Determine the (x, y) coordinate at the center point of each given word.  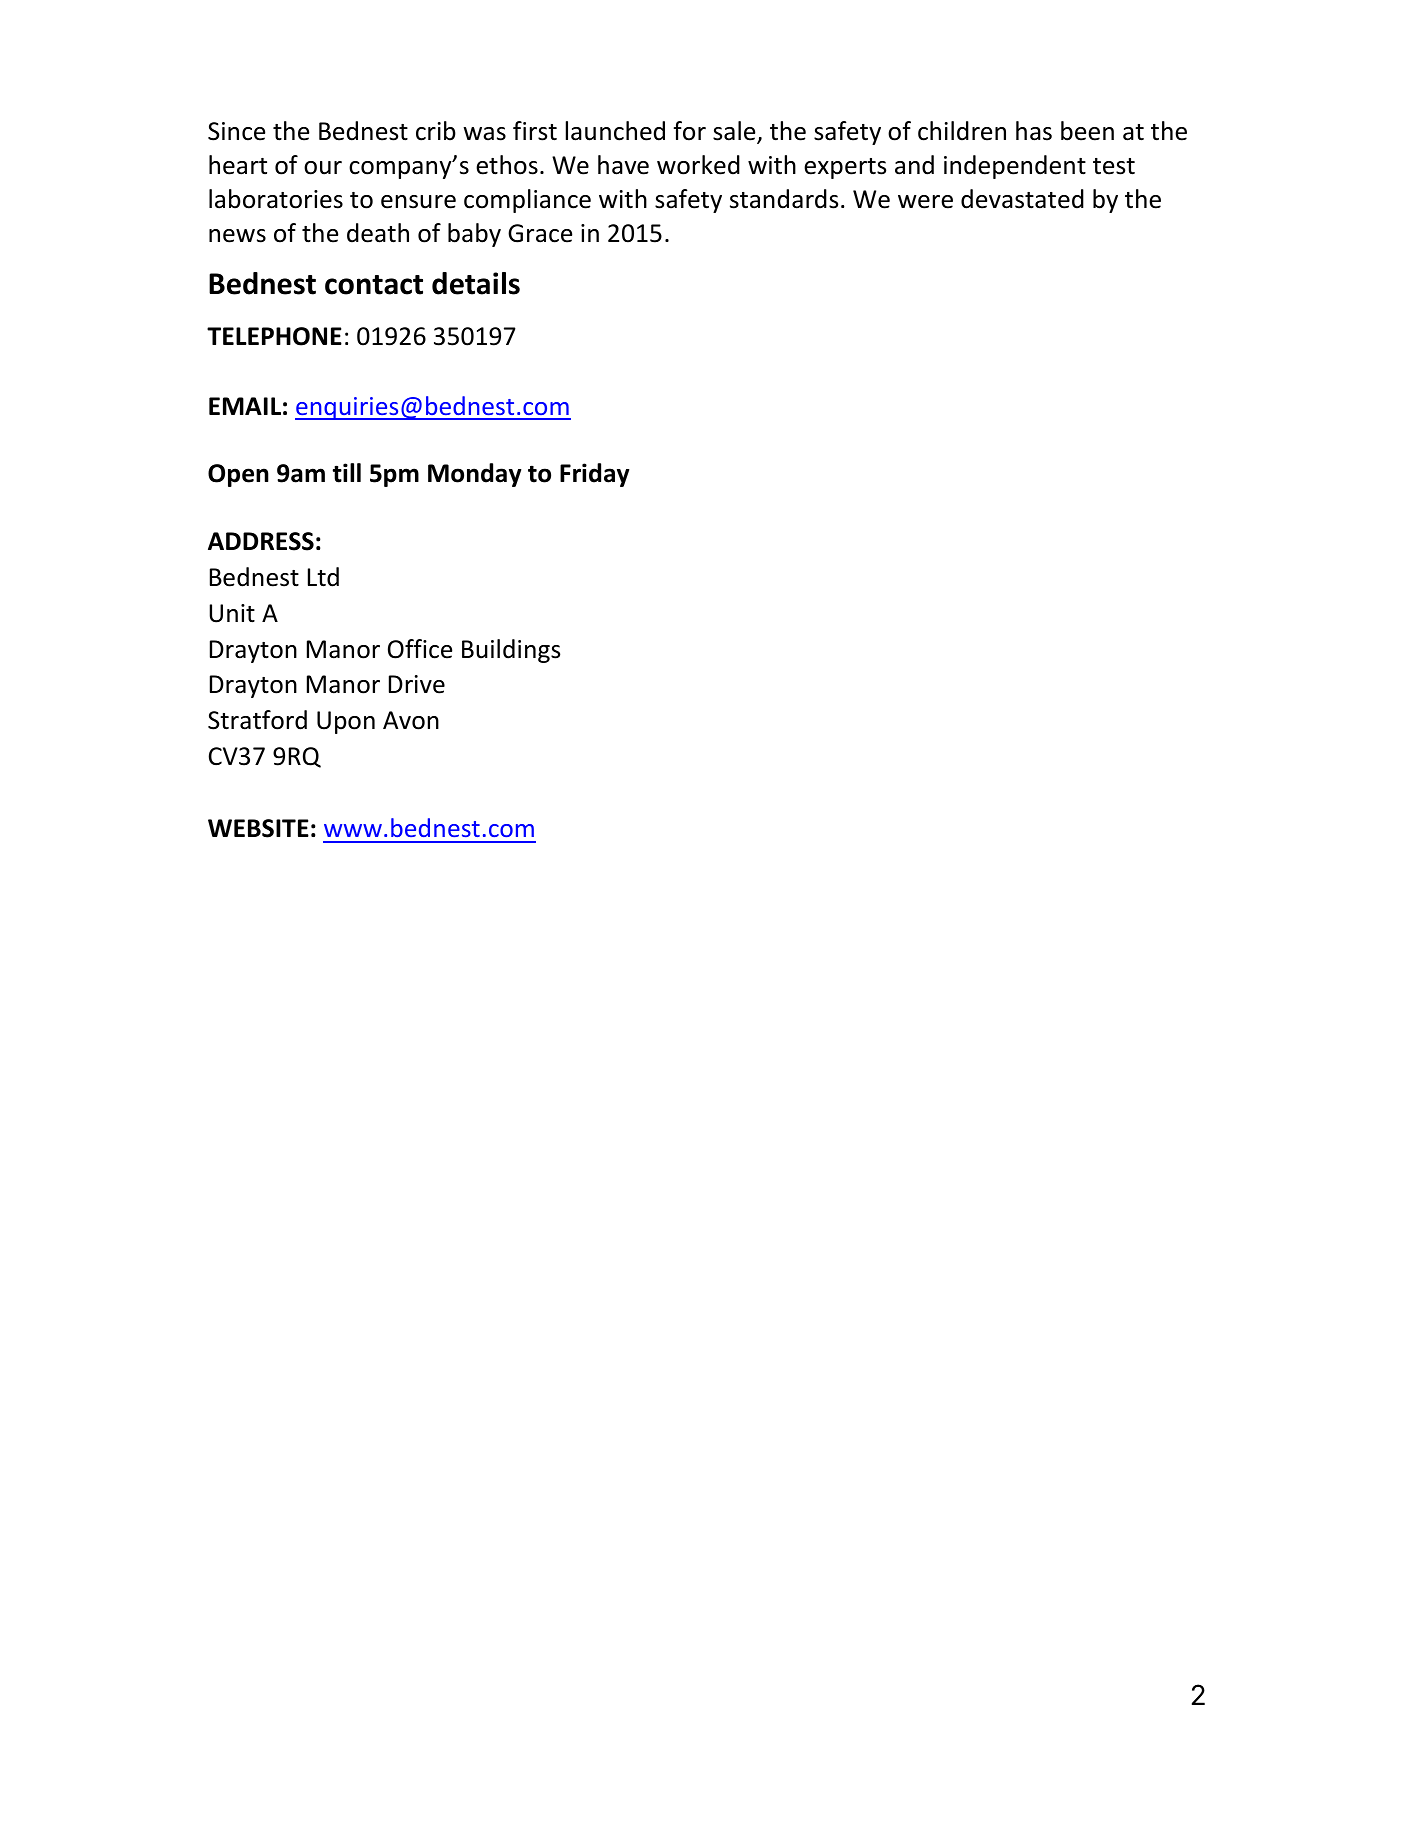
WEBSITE (258, 828)
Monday (475, 475)
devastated (1022, 199)
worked (698, 165)
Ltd (323, 577)
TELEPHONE (274, 336)
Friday (595, 475)
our (323, 168)
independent (1015, 167)
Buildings (511, 651)
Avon (411, 720)
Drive (417, 684)
